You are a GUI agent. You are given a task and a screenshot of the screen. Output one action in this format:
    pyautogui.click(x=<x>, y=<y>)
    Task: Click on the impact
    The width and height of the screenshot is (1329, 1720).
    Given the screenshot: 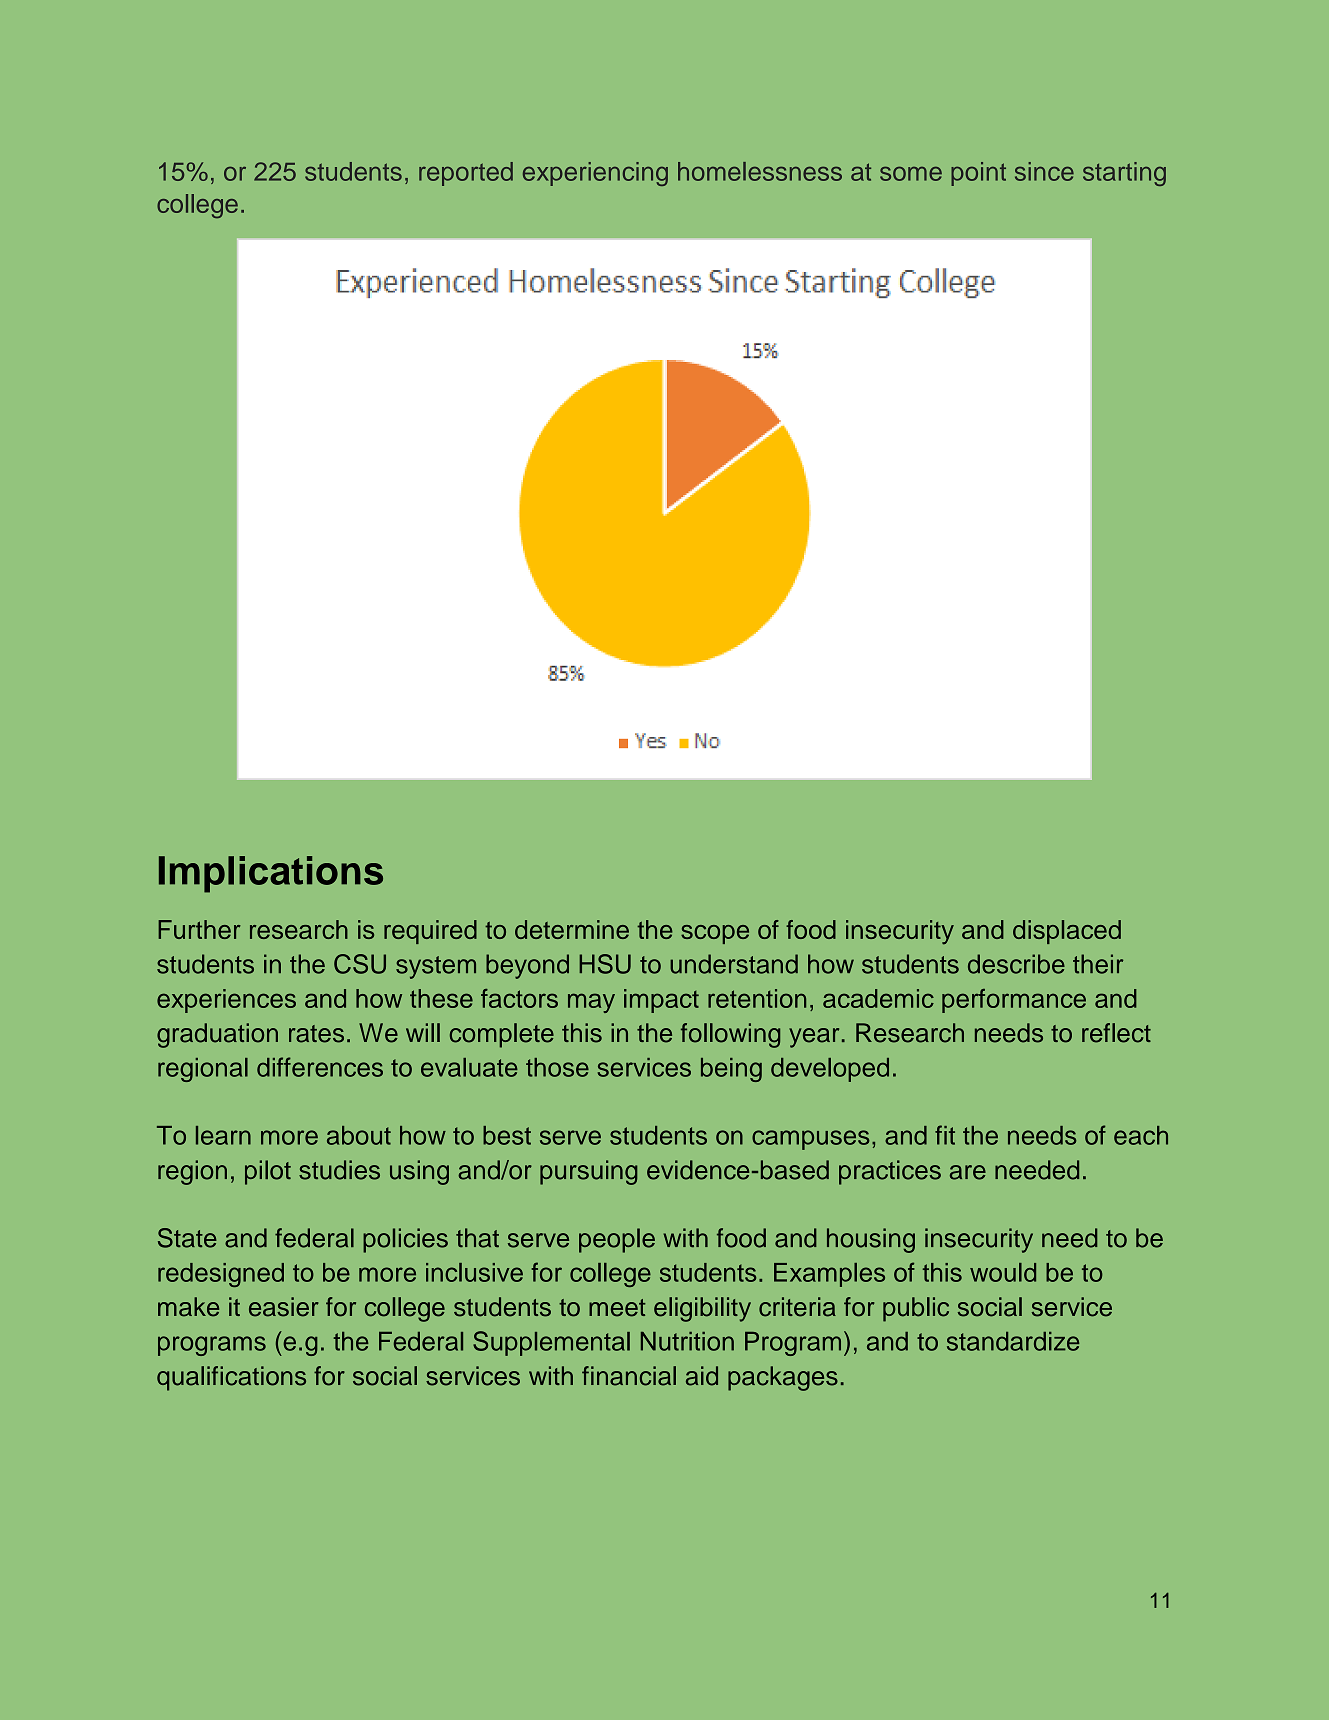 What is the action you would take?
    pyautogui.click(x=661, y=1001)
